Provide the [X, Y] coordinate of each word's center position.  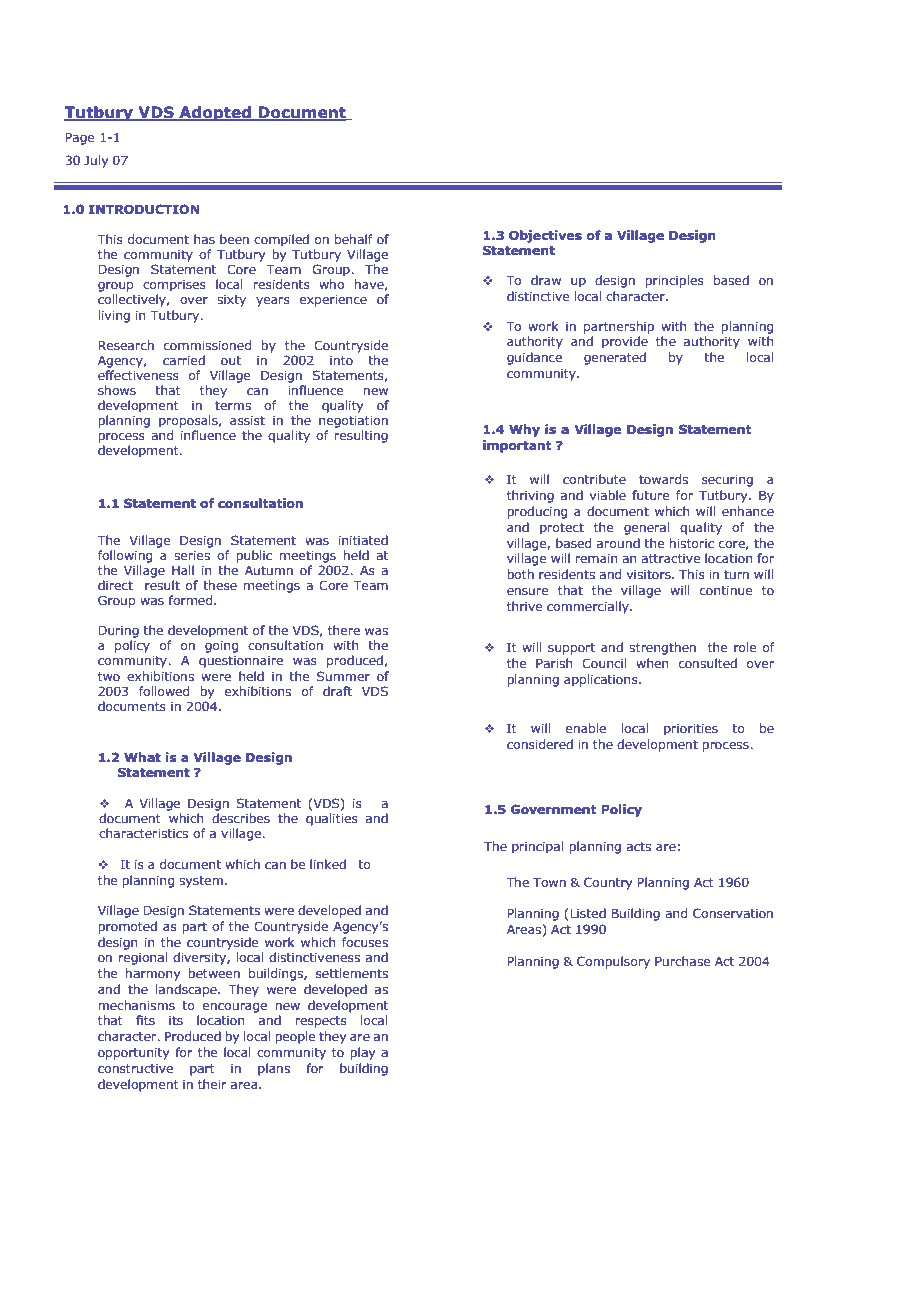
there [344, 630]
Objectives [545, 236]
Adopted [215, 113]
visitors [650, 574]
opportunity [133, 1054]
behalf [354, 239]
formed [191, 600]
